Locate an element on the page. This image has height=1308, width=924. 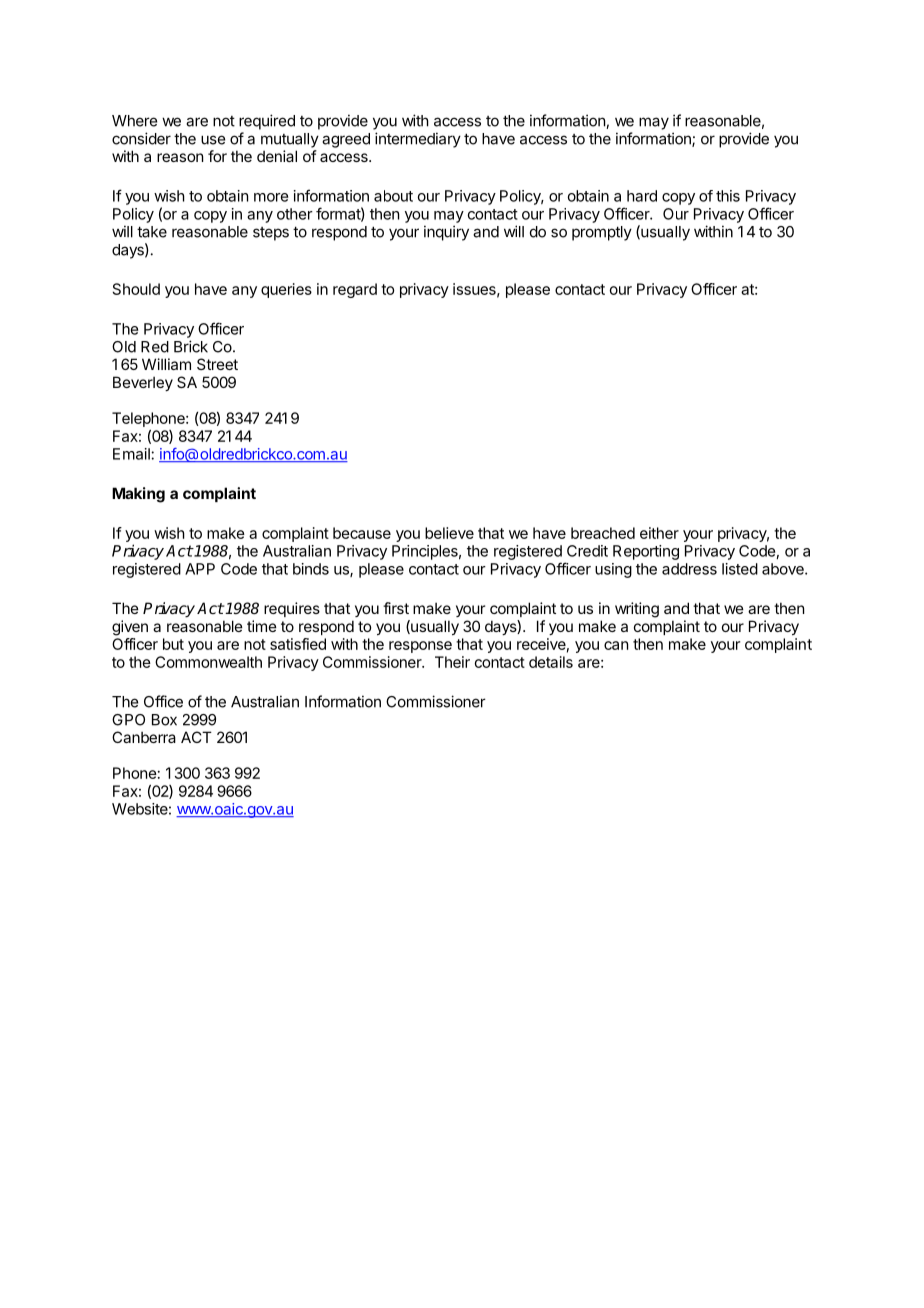
believe is located at coordinates (449, 533).
